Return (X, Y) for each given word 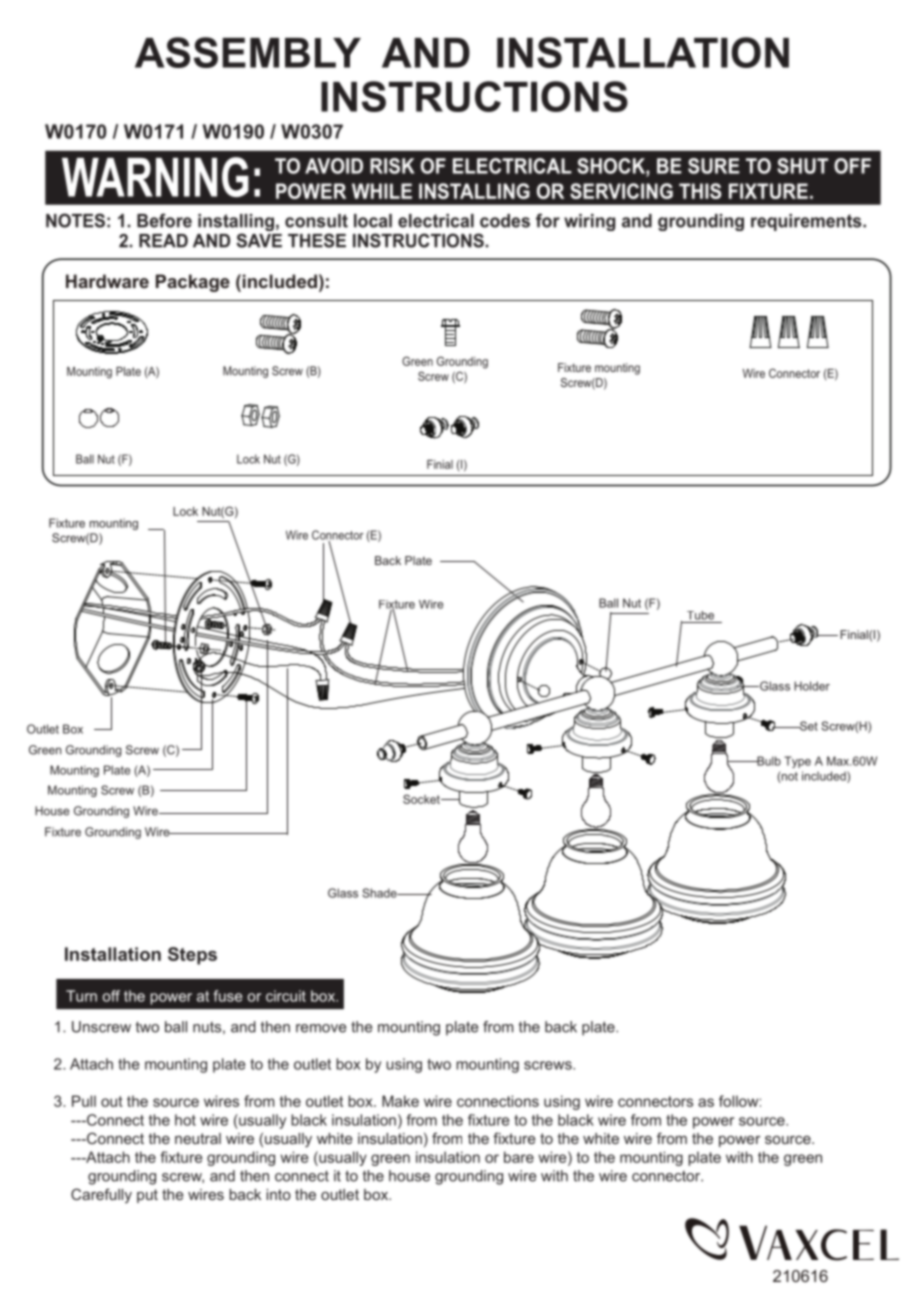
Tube (700, 615)
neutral (198, 1138)
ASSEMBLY (248, 52)
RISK (392, 166)
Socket (422, 799)
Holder (812, 686)
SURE (714, 166)
